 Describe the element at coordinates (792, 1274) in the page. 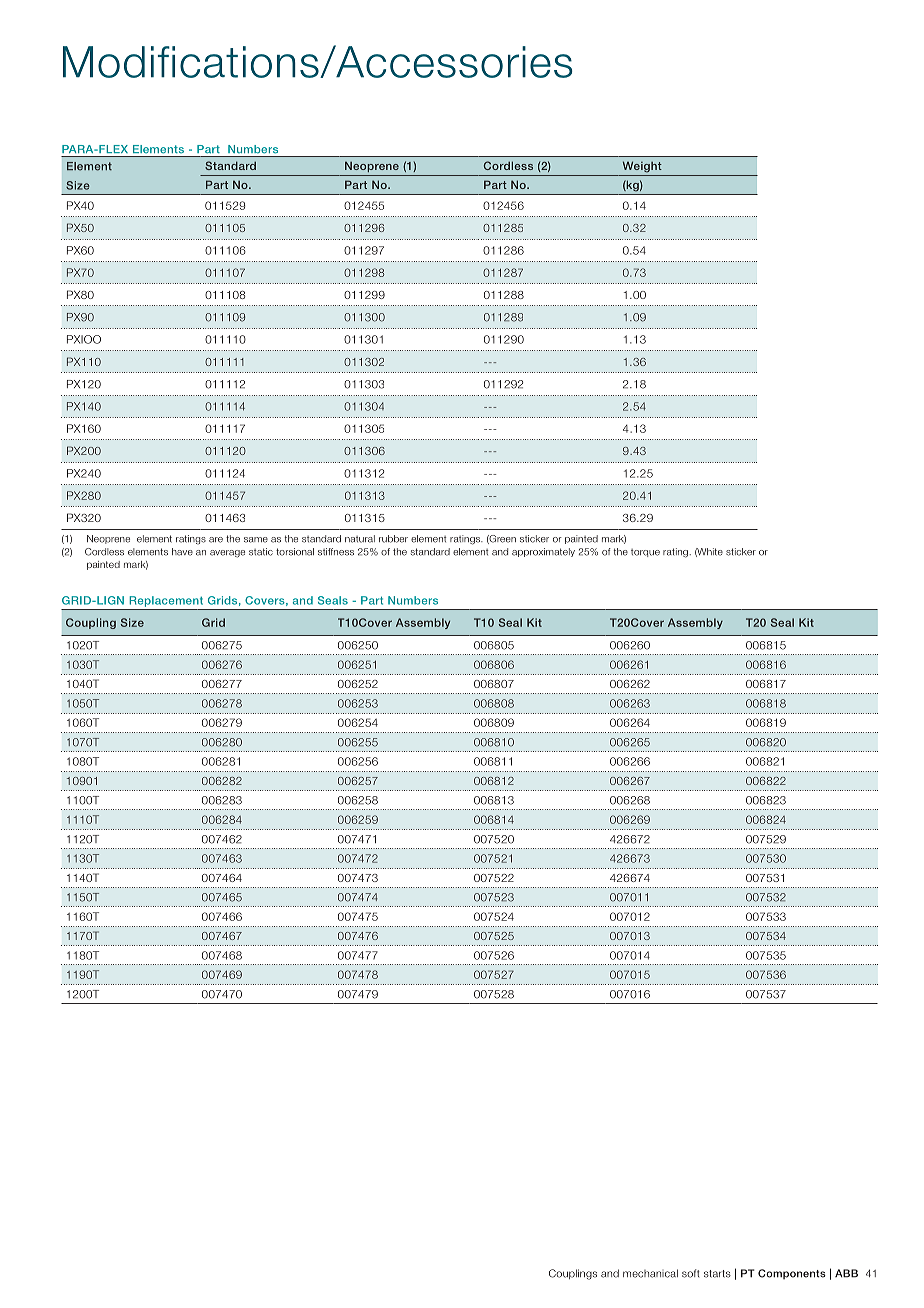

I see `Components` at that location.
